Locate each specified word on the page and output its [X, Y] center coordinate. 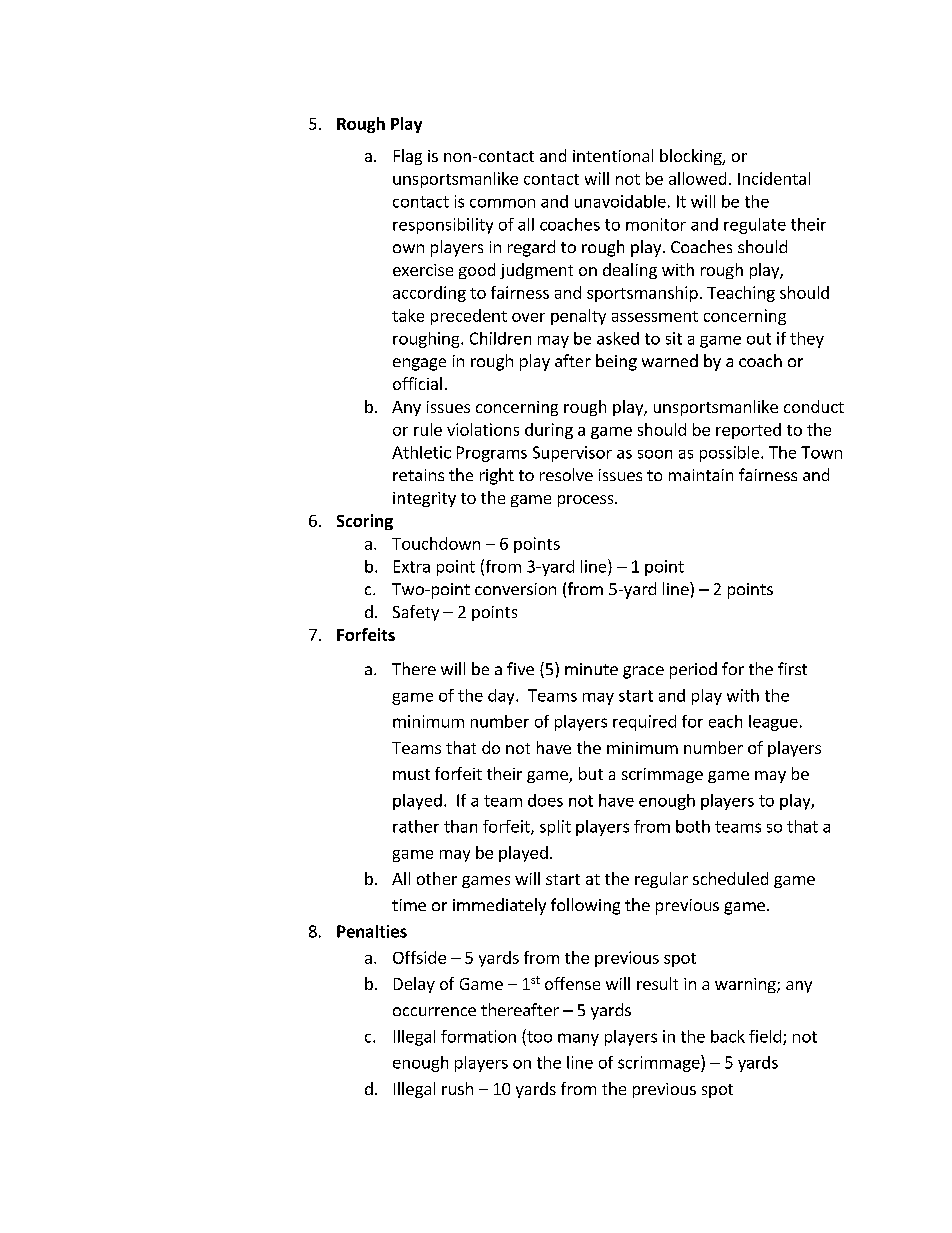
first [792, 668]
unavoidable [620, 201]
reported [748, 431]
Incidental [774, 178]
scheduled [730, 878]
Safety [416, 613]
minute [591, 669]
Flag [408, 157]
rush [457, 1088]
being [616, 362]
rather [416, 826]
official [417, 383]
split [555, 828]
